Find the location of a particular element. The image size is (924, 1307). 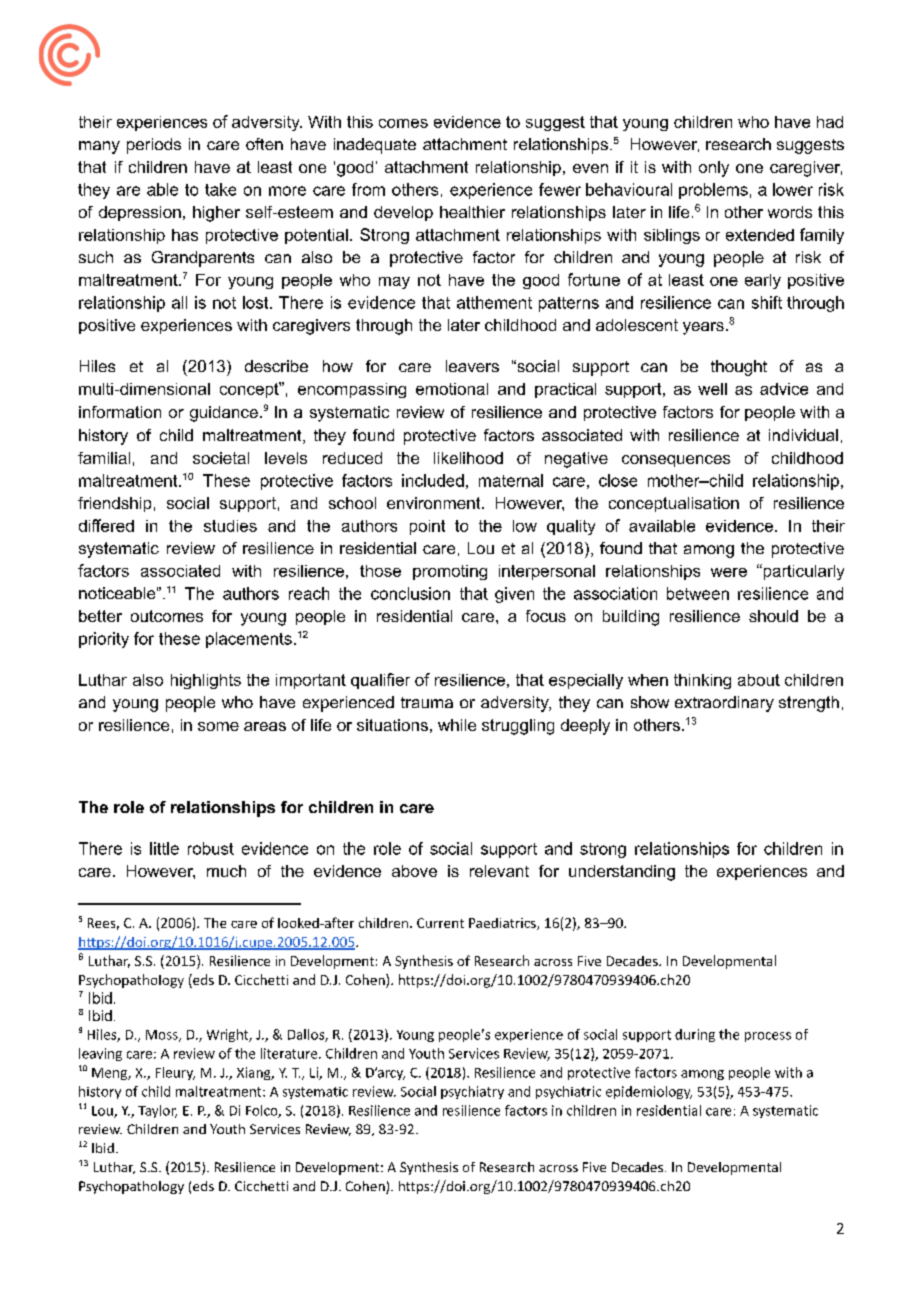

Fleury is located at coordinates (175, 1073).
